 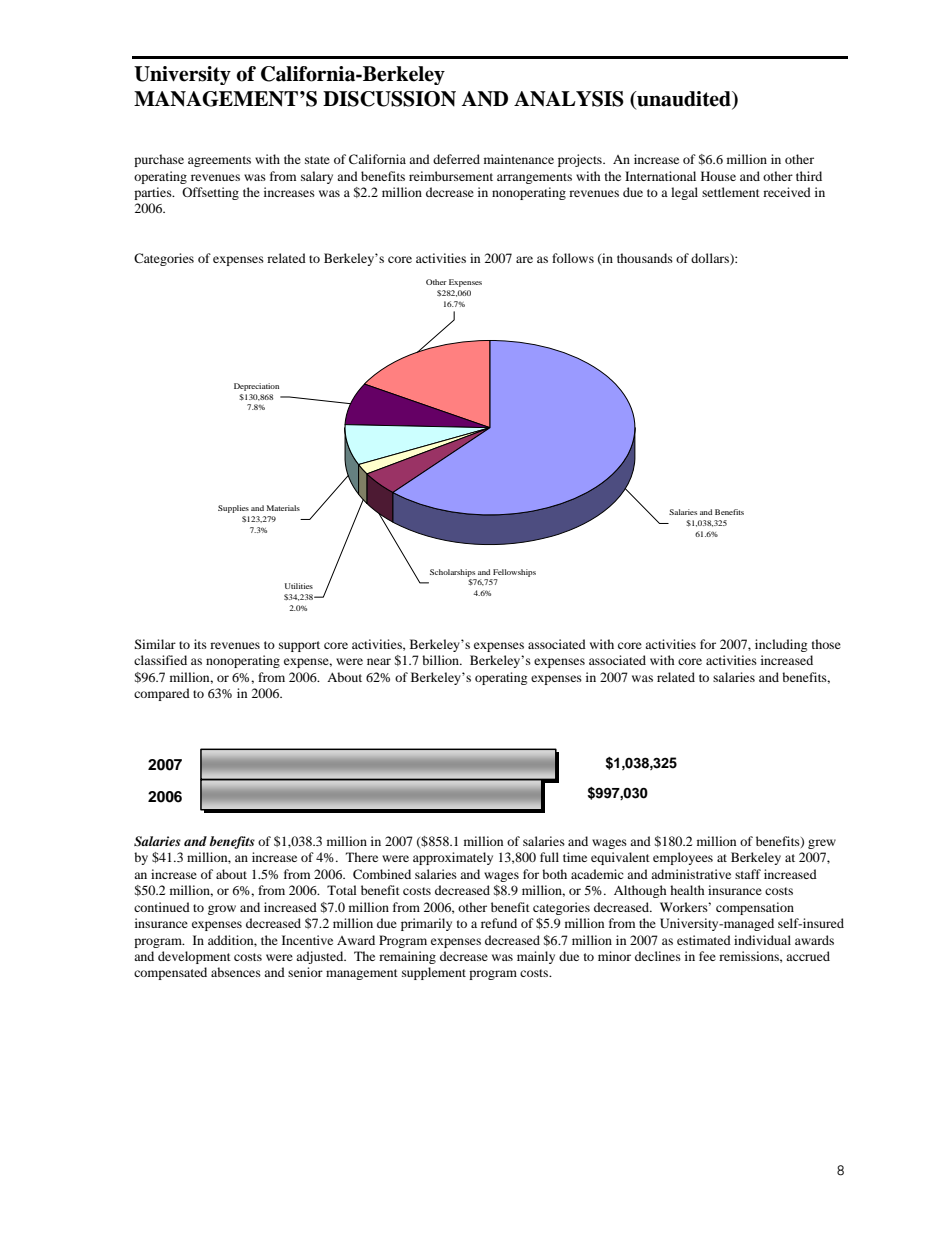 I want to click on Depreciation, so click(x=256, y=387).
